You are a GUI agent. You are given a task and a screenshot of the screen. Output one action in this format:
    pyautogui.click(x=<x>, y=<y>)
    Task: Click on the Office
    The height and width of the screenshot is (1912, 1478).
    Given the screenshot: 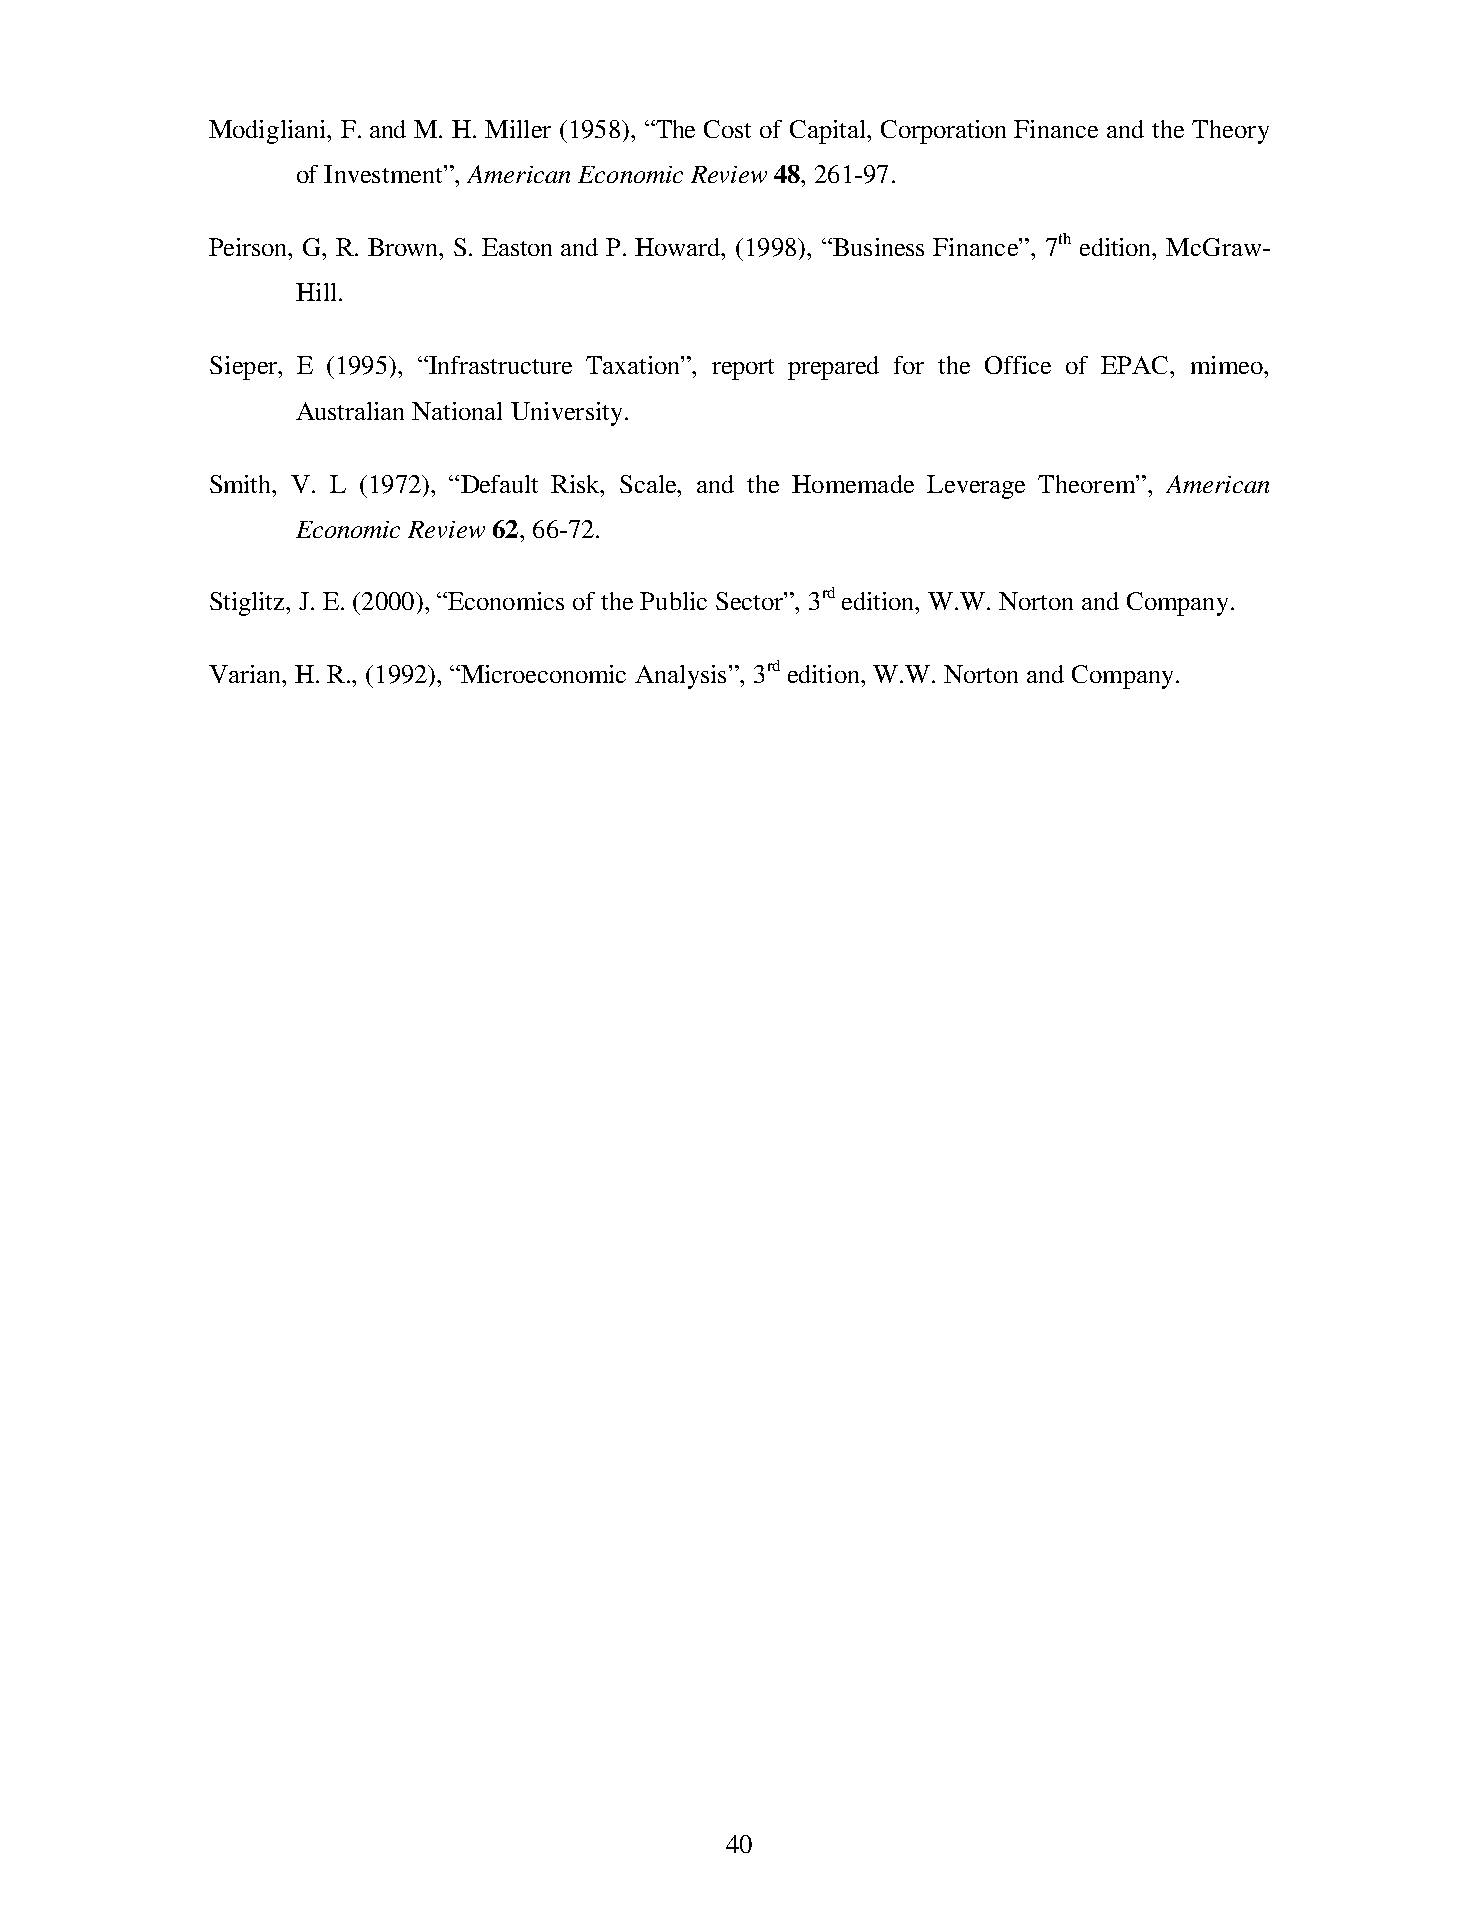 What is the action you would take?
    pyautogui.click(x=1018, y=365)
